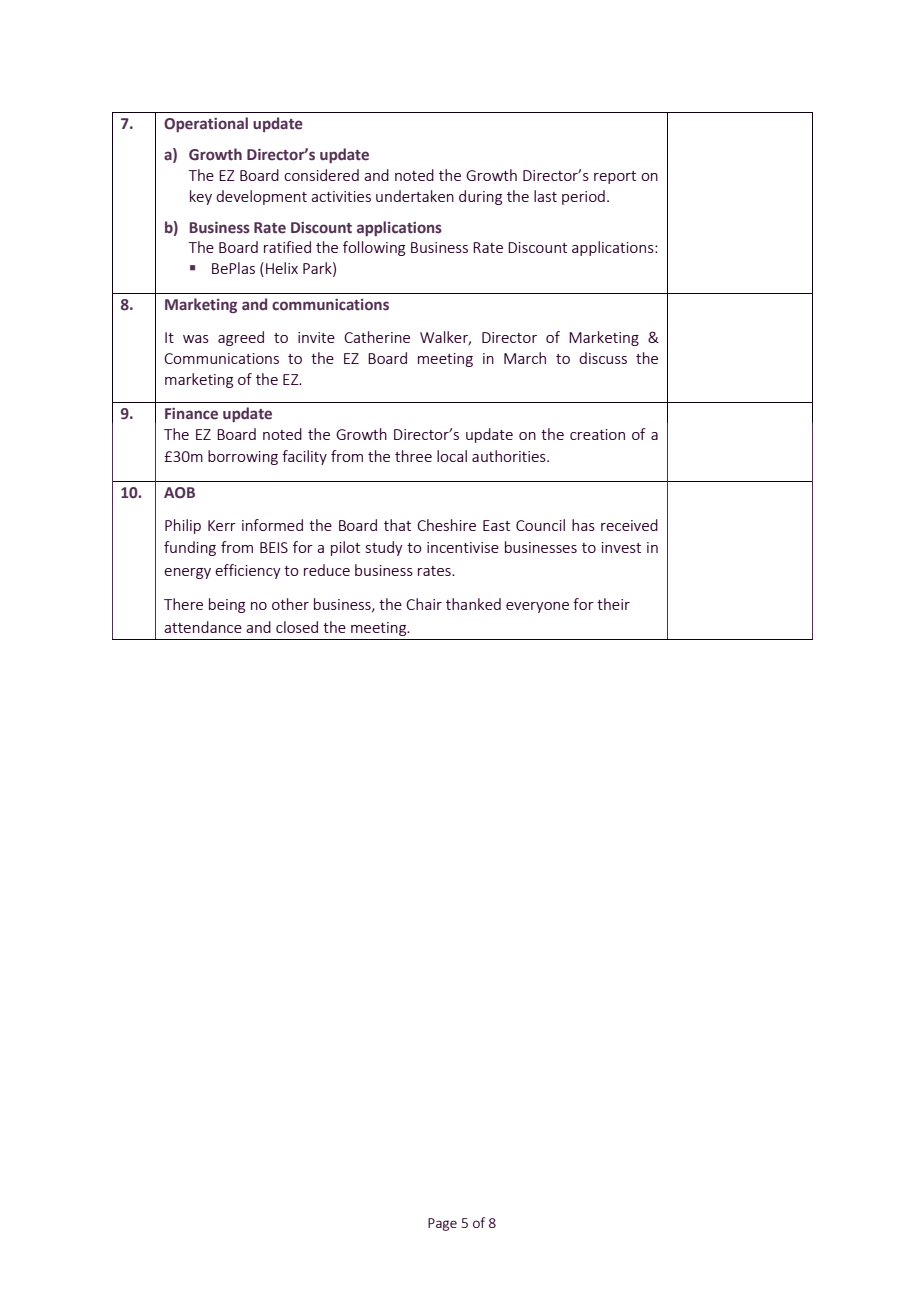  Describe the element at coordinates (206, 124) in the image. I see `Operational` at that location.
